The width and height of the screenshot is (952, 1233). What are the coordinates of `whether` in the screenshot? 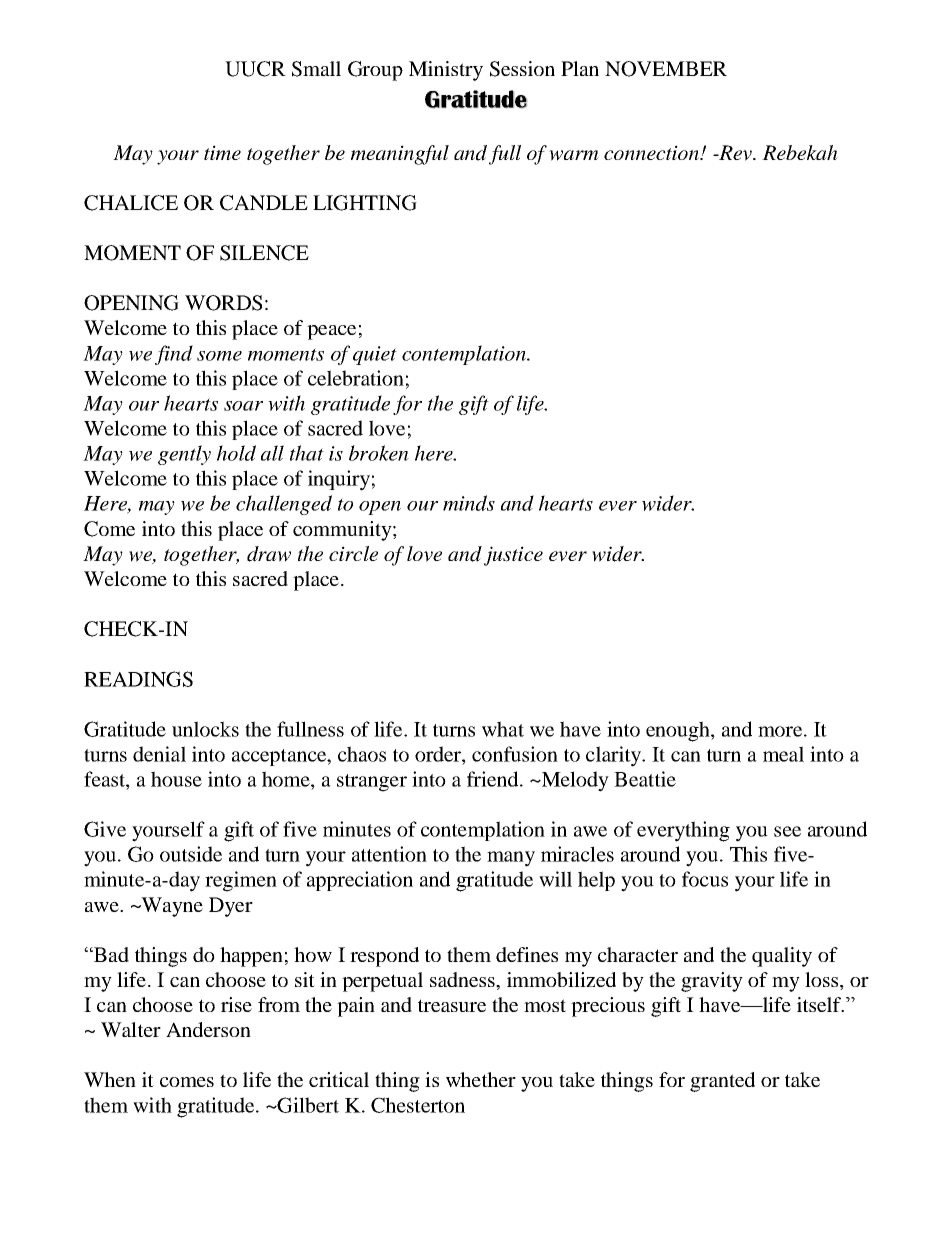 It's located at (481, 1079).
